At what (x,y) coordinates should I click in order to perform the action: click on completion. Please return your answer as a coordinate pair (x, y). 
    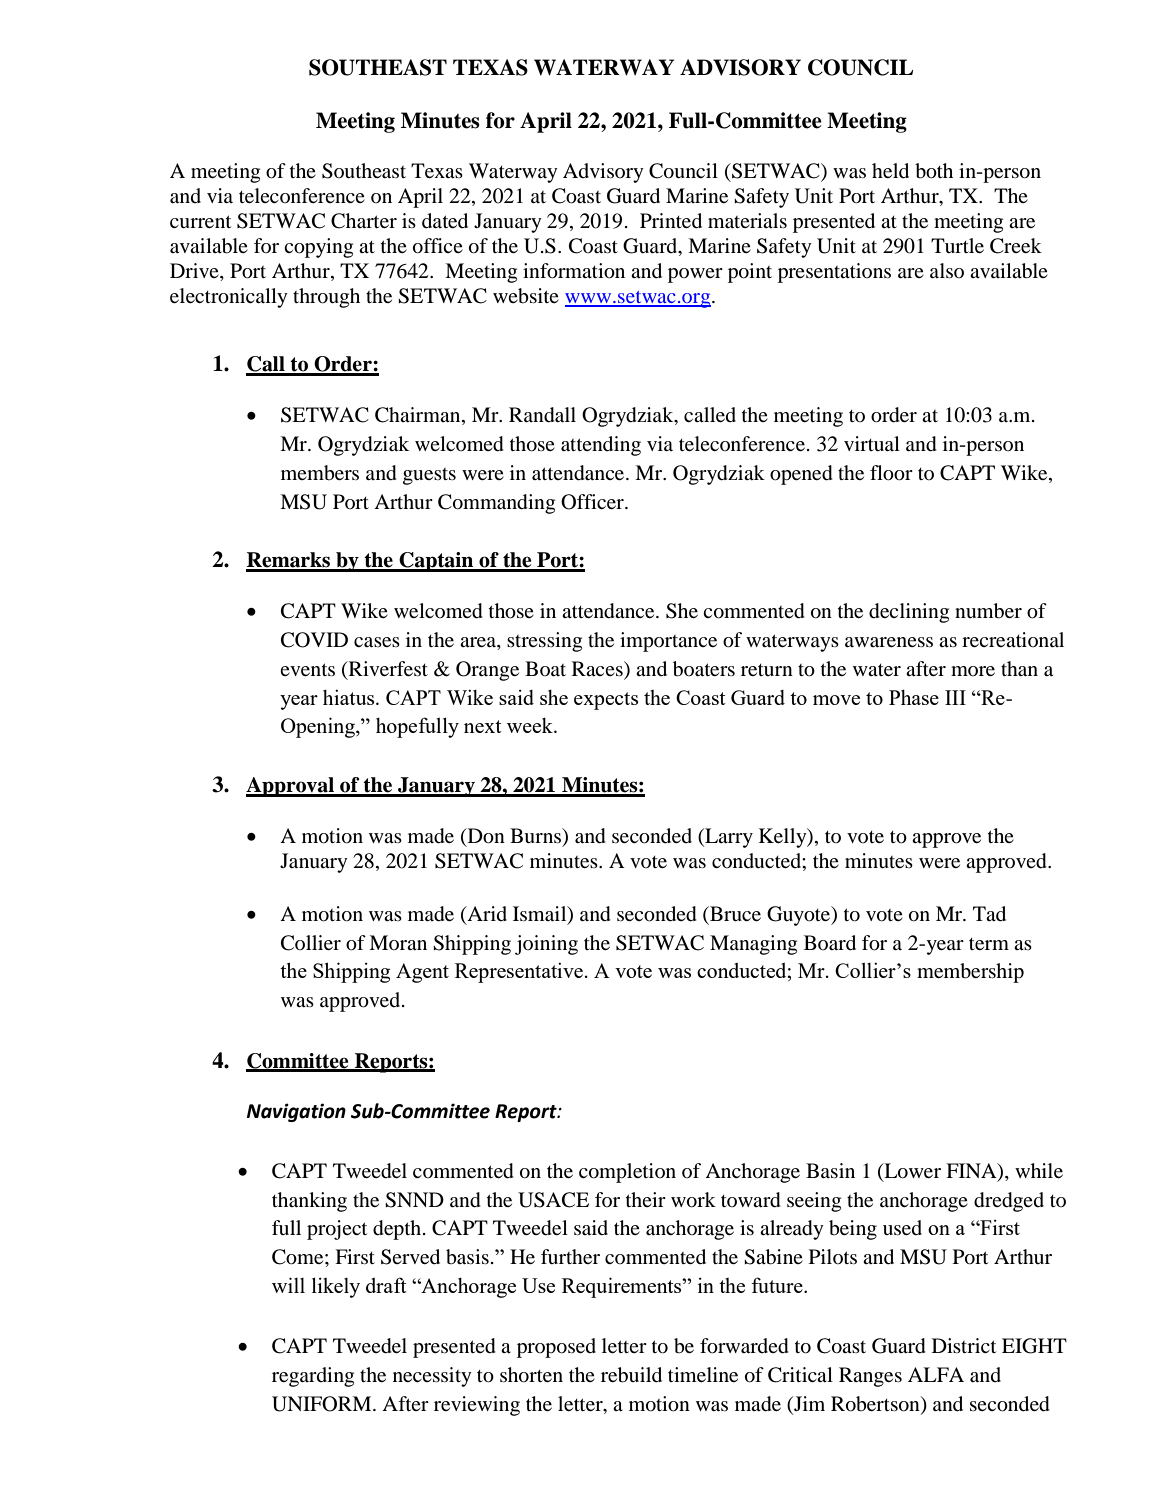
    Looking at the image, I should click on (627, 1173).
